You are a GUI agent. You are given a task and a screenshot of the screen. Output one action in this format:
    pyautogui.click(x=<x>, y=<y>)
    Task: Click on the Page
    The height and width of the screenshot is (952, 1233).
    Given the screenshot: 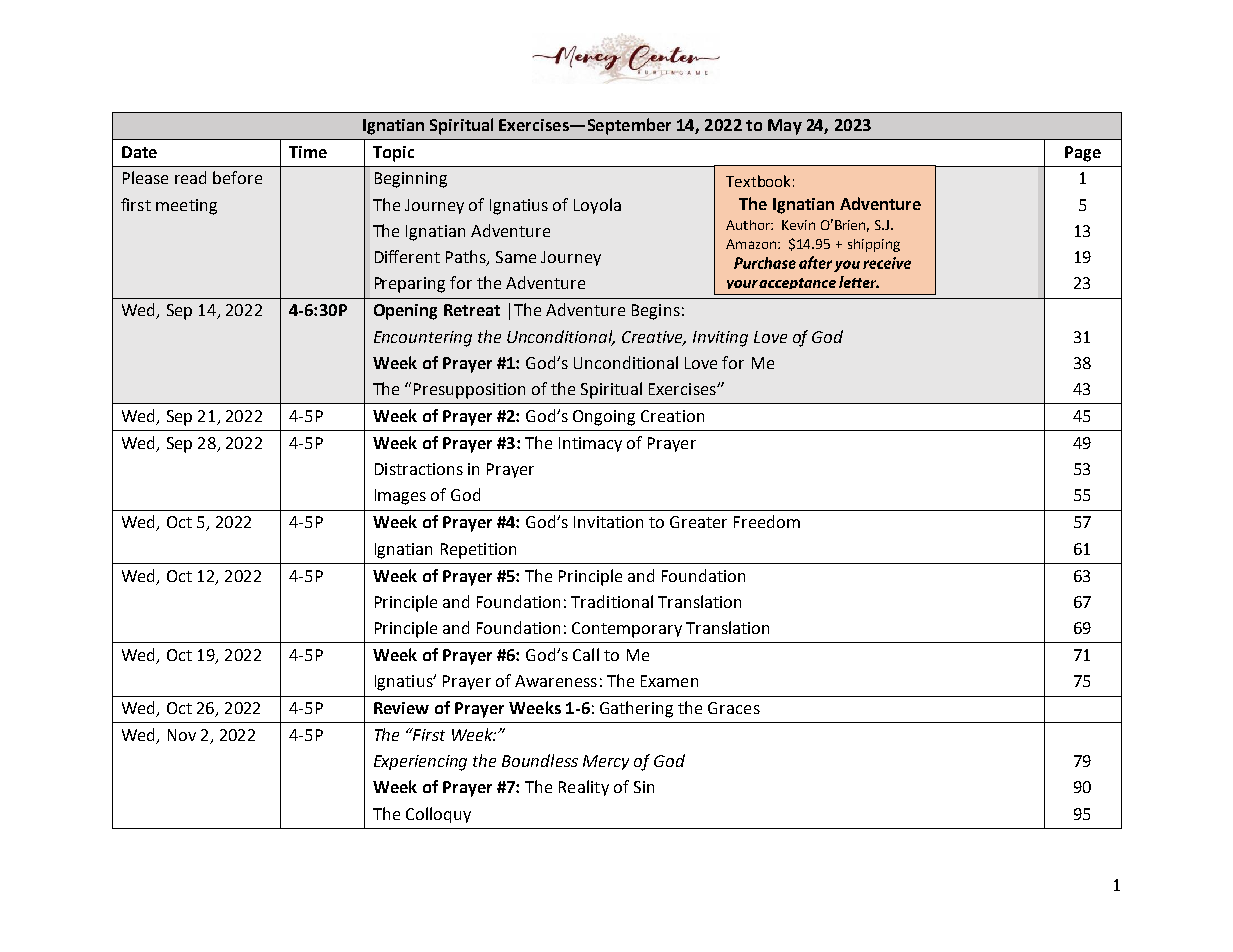 What is the action you would take?
    pyautogui.click(x=1083, y=154)
